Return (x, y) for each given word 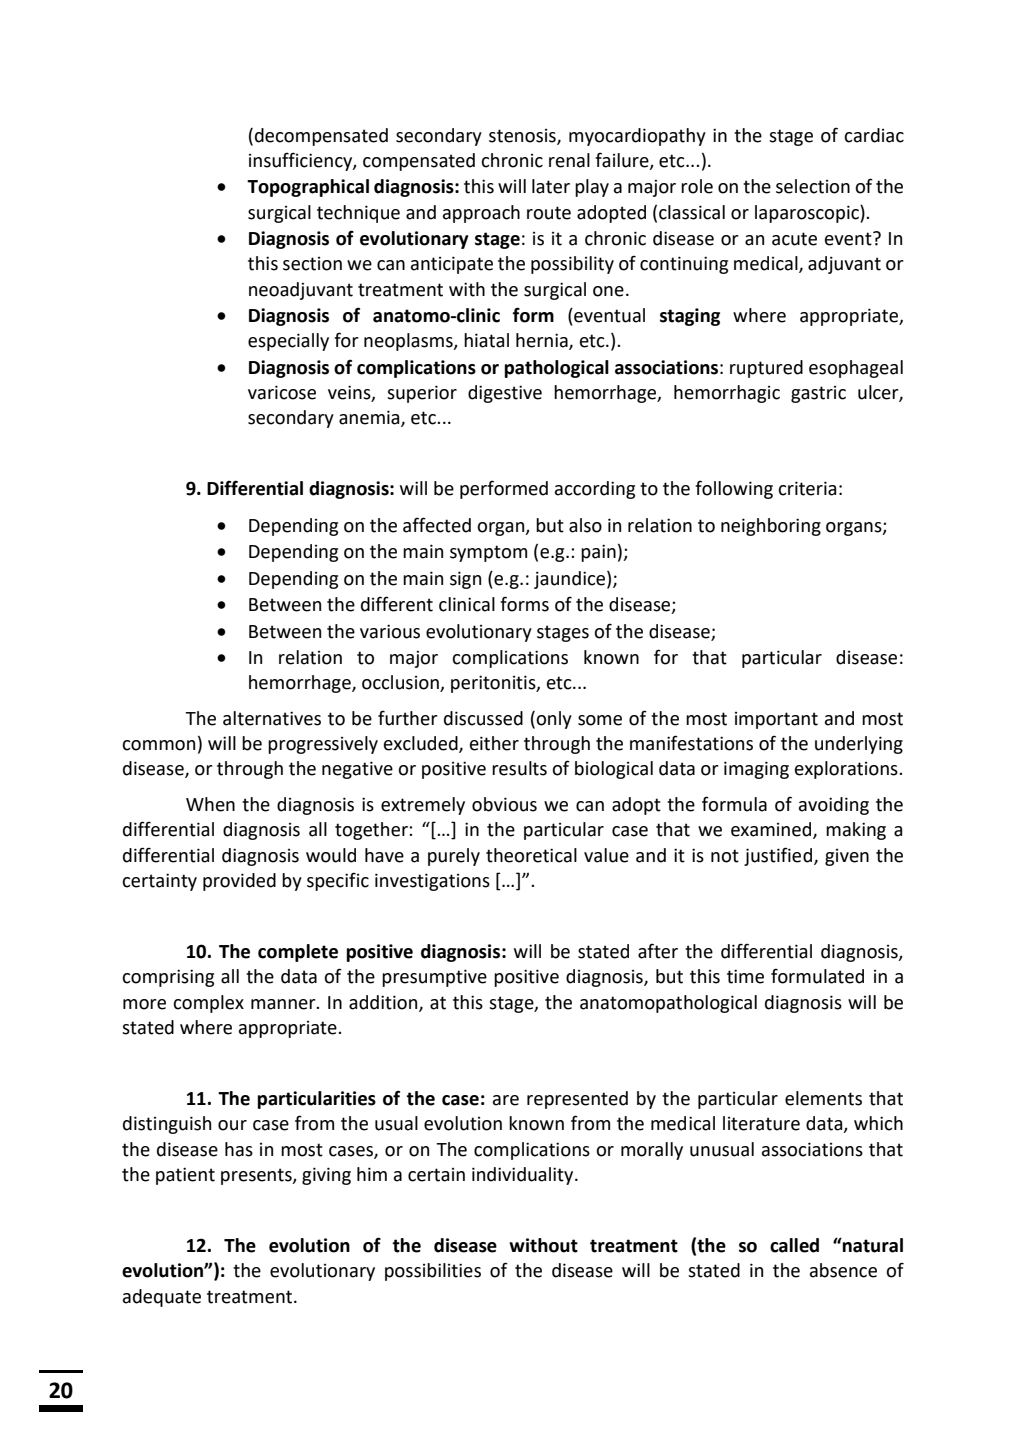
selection (813, 186)
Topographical (308, 188)
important (776, 720)
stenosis (523, 137)
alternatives (272, 718)
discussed (483, 718)
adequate (162, 1298)
